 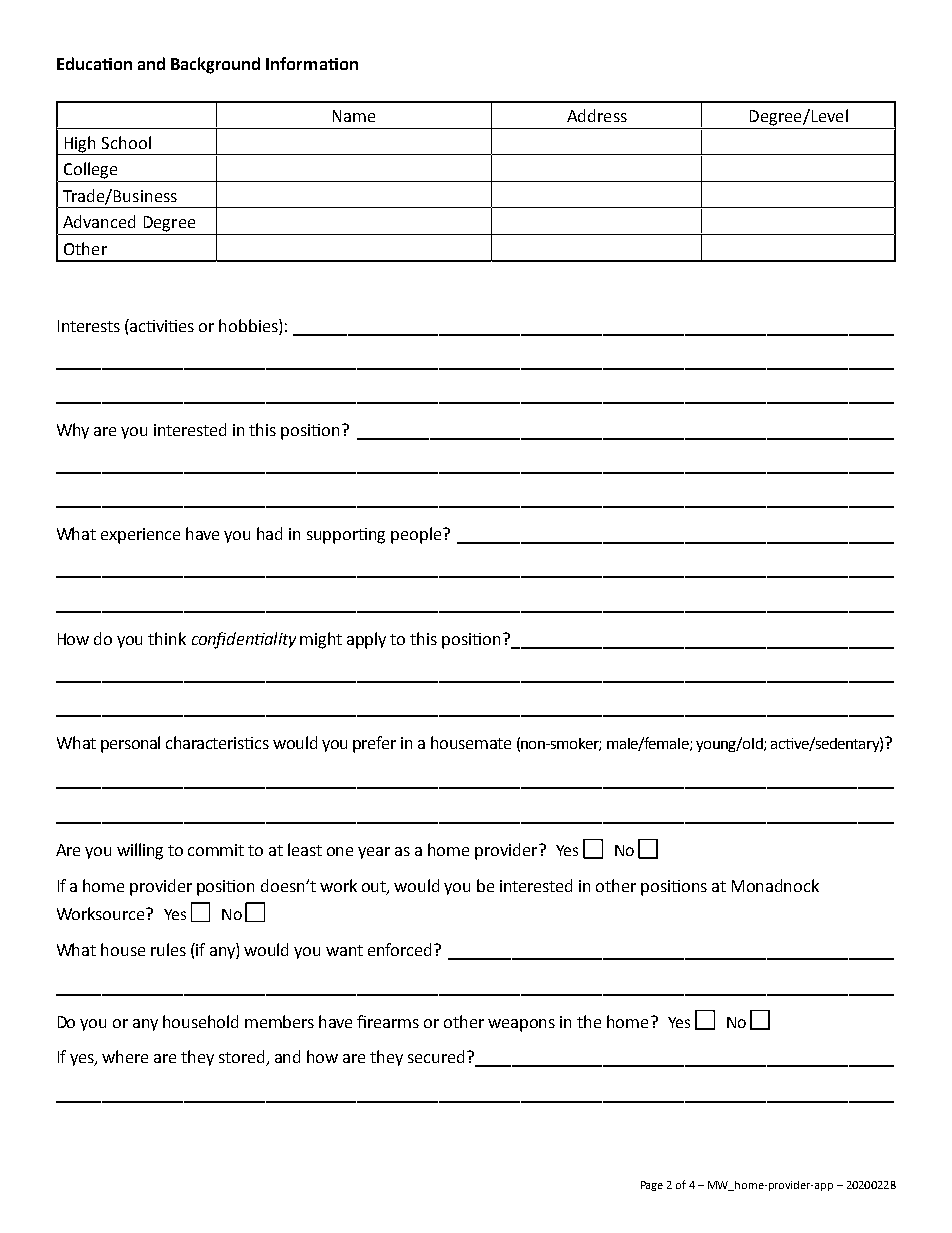 What do you see at coordinates (346, 536) in the screenshot?
I see `supporting` at bounding box center [346, 536].
